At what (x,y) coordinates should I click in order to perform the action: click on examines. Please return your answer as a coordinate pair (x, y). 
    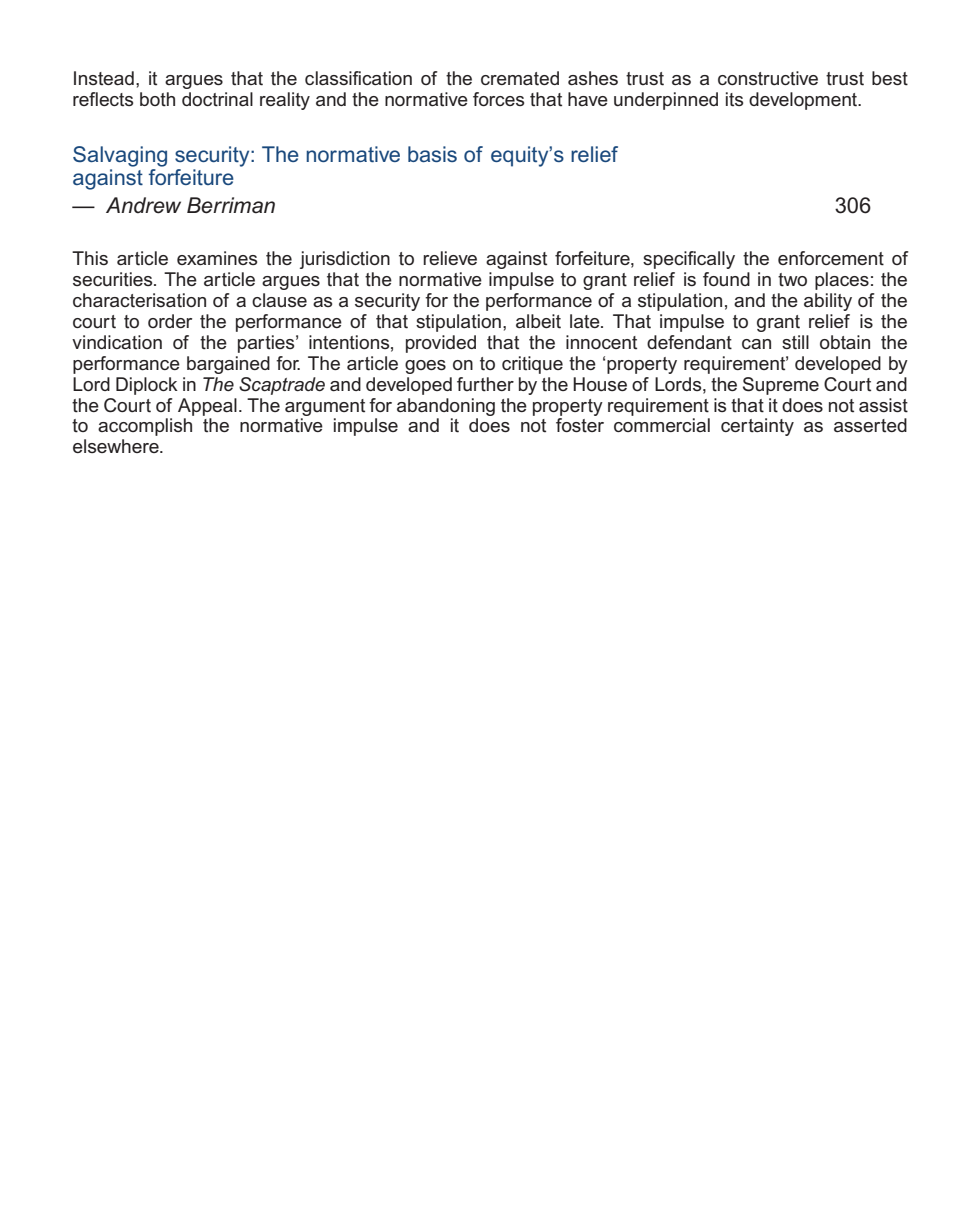
    Looking at the image, I should click on (217, 258).
